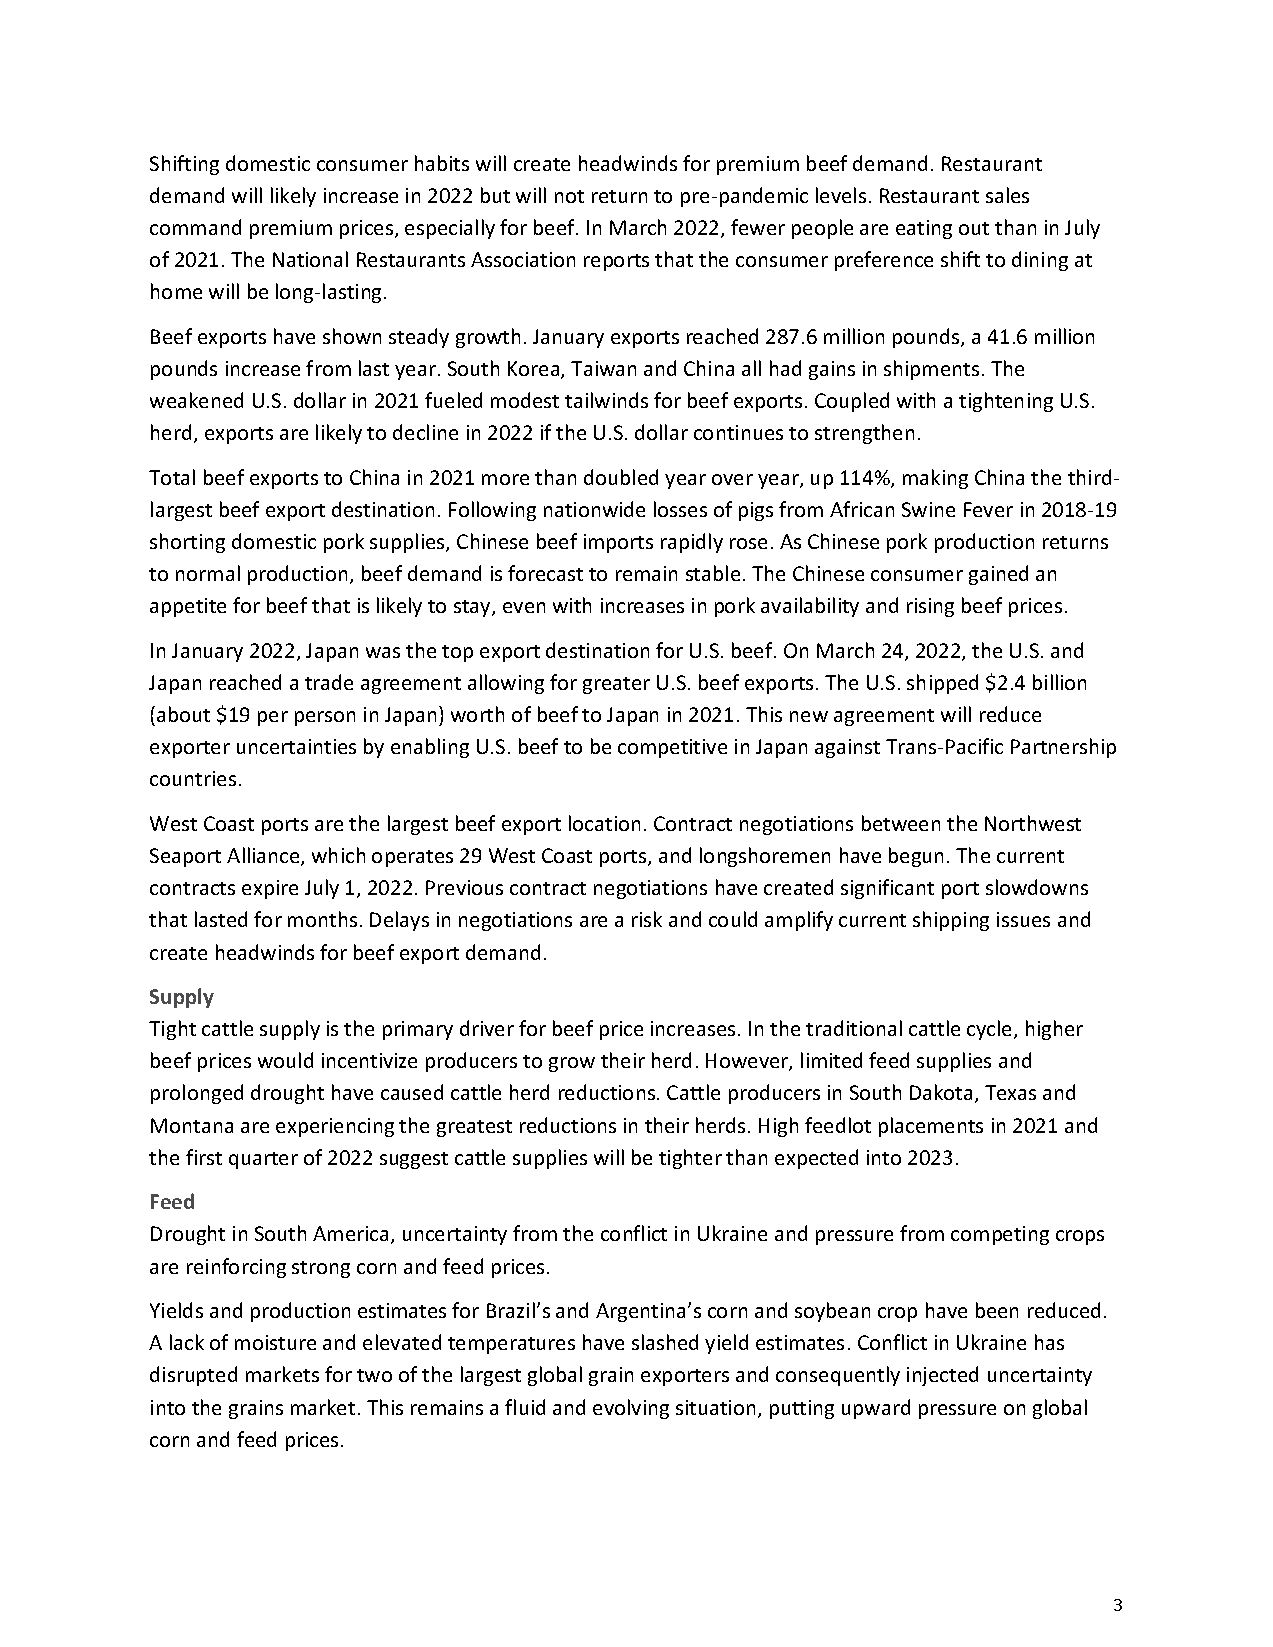 The image size is (1273, 1647). I want to click on not, so click(569, 196).
